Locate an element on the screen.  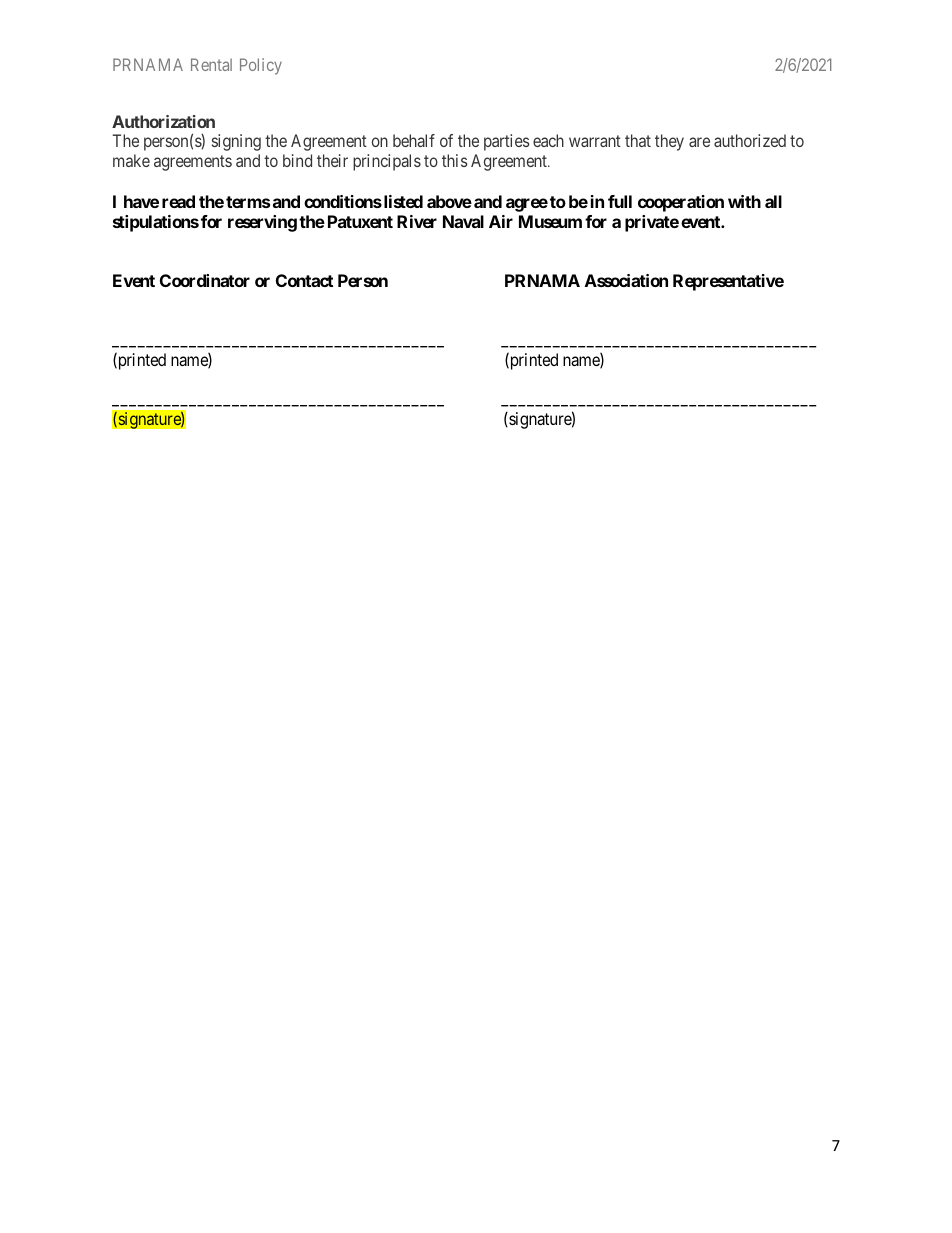
make is located at coordinates (131, 160).
